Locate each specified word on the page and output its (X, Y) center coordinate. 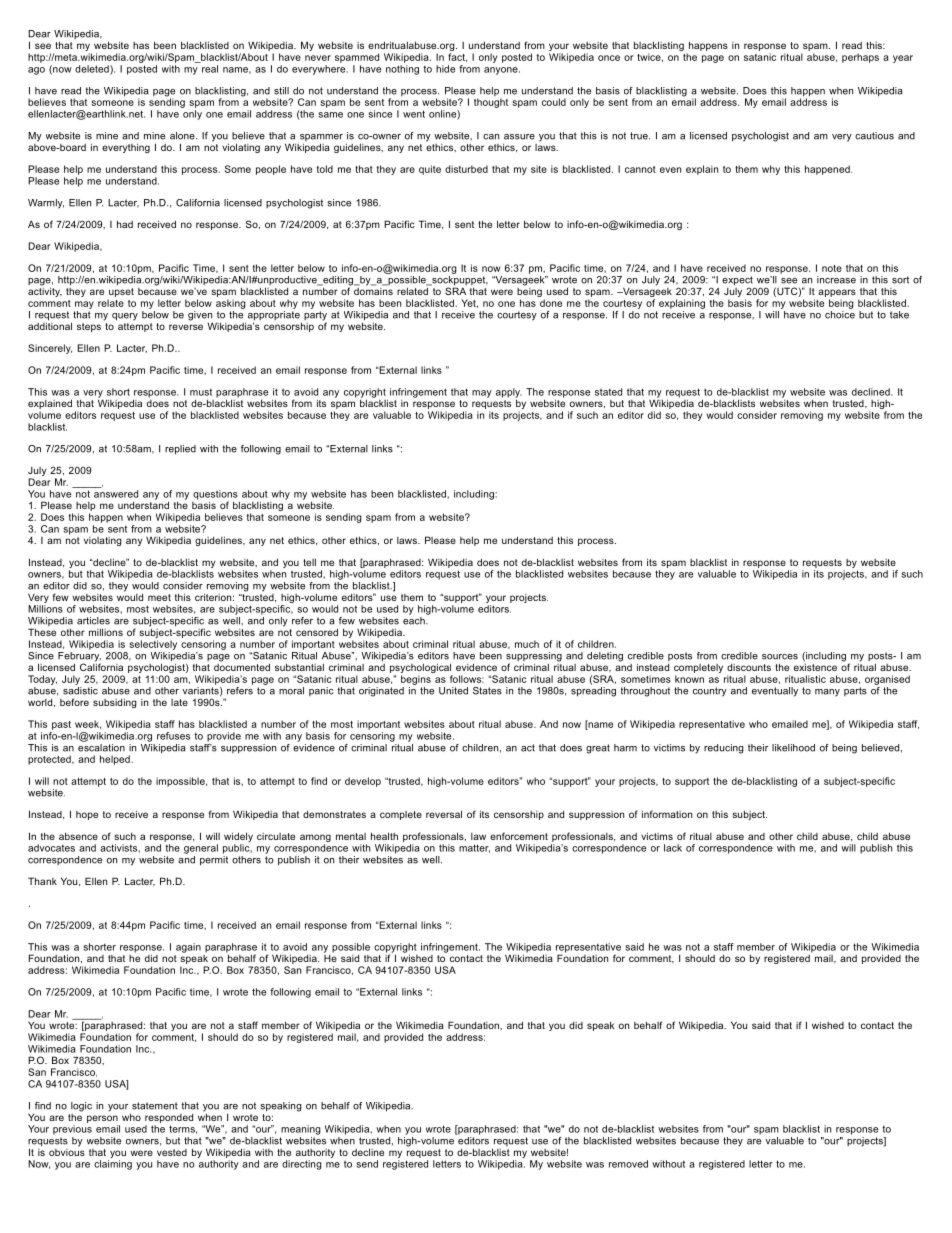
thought (491, 103)
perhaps (860, 58)
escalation (101, 746)
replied (180, 450)
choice (840, 315)
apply (509, 394)
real (210, 69)
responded (169, 1118)
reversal (444, 814)
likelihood (793, 748)
